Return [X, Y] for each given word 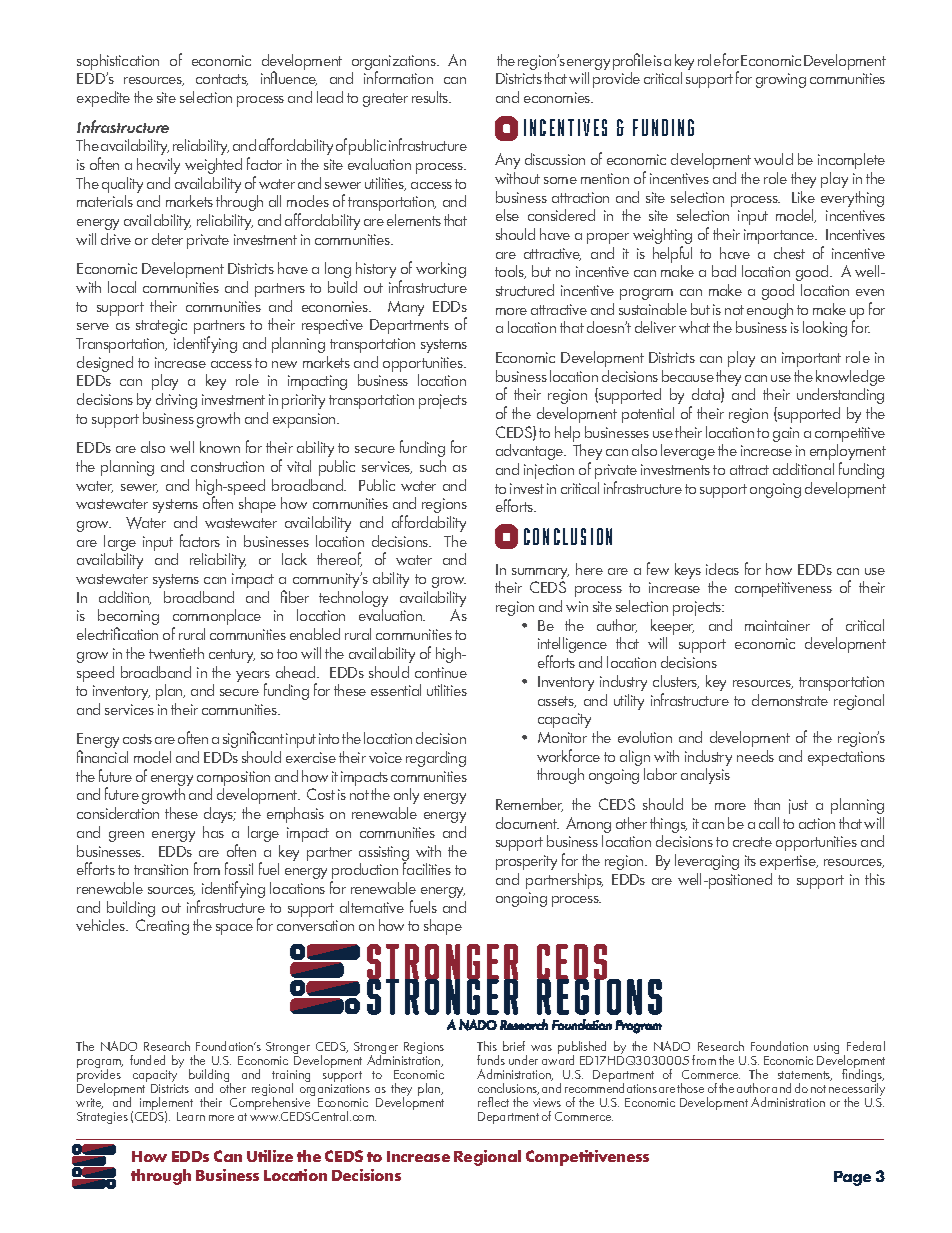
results [431, 97]
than [767, 804]
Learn [191, 1116]
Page [852, 1178]
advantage [531, 452]
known [220, 447]
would [773, 159]
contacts [222, 80]
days [220, 815]
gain [786, 434]
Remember [529, 805]
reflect [493, 1102]
